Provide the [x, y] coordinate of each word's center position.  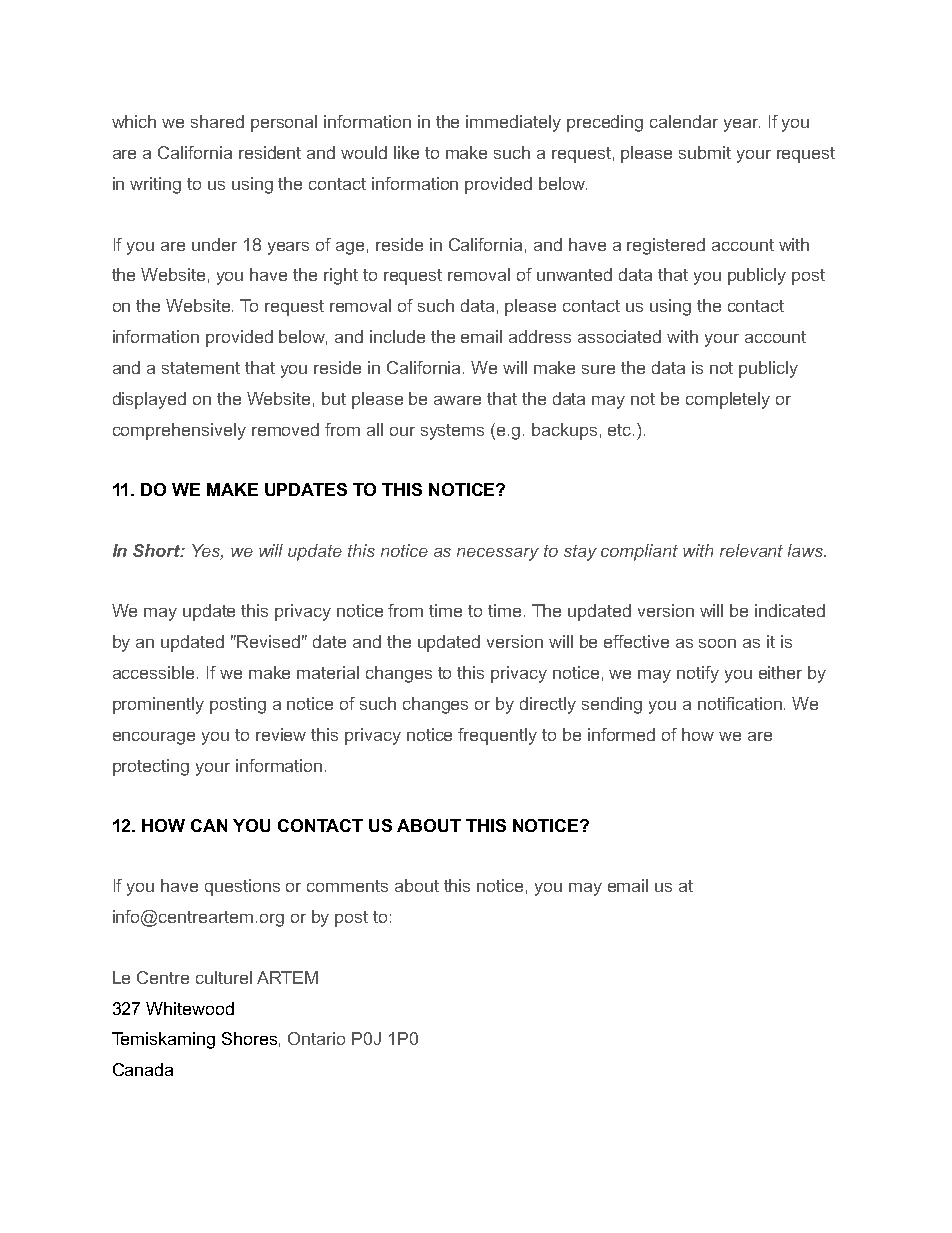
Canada [143, 1069]
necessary [498, 554]
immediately [513, 123]
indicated [790, 610]
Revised [268, 641]
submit [705, 152]
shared [217, 121]
